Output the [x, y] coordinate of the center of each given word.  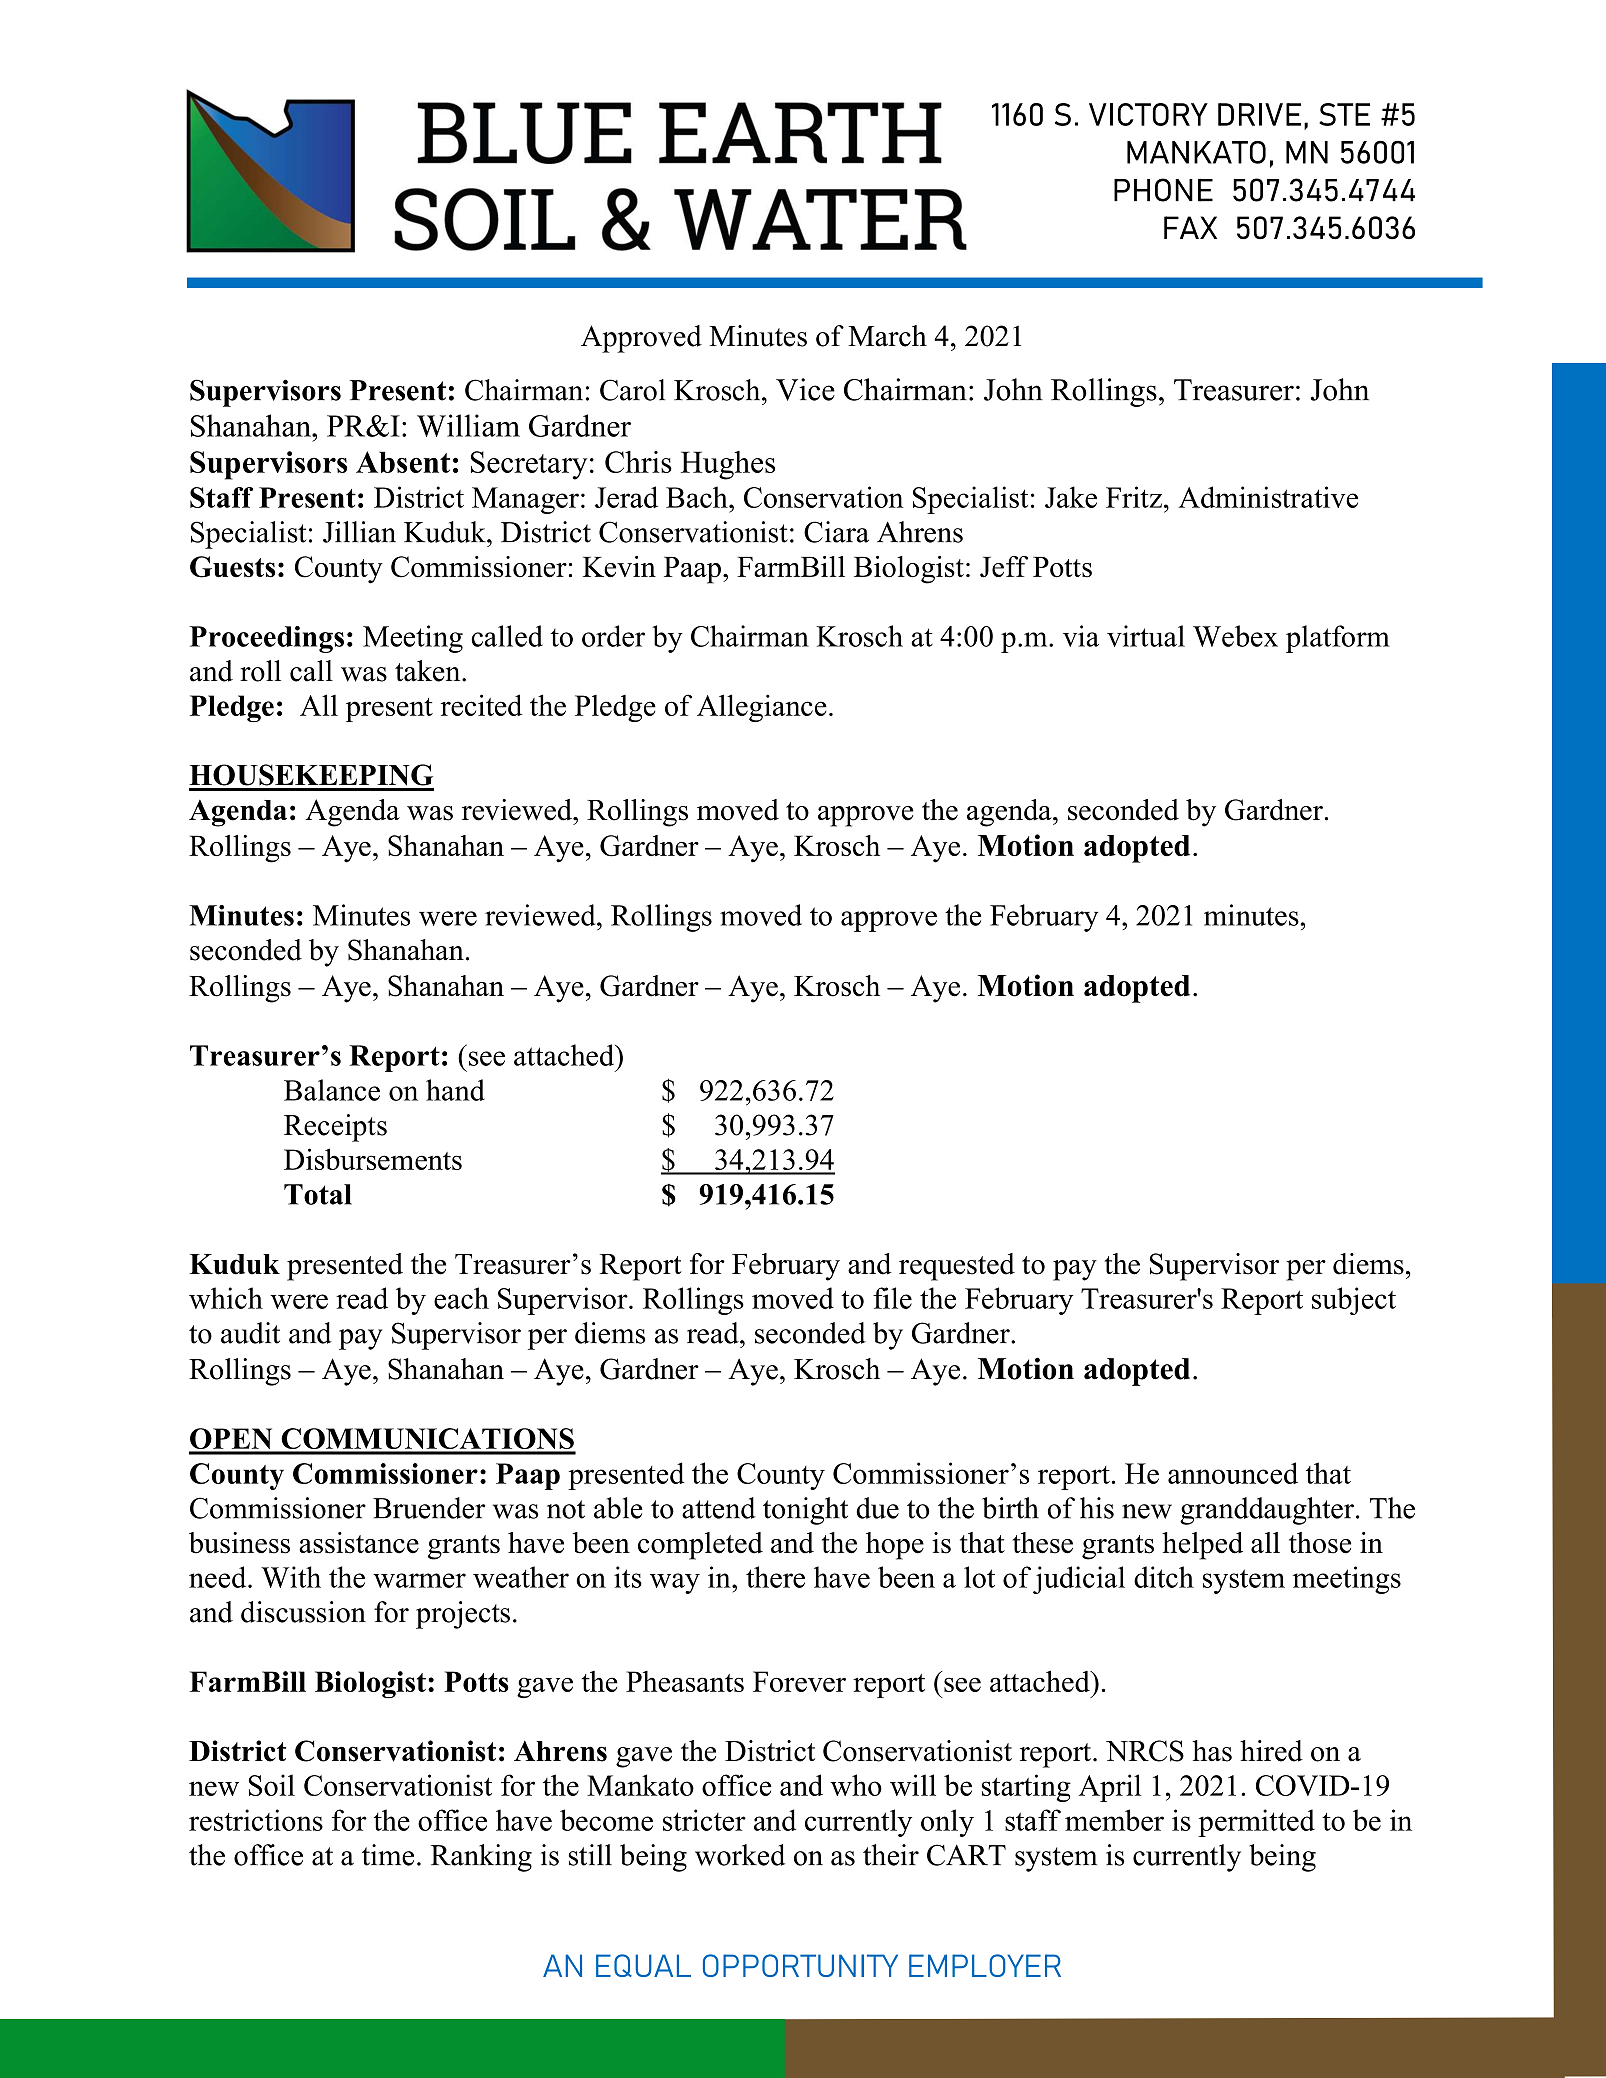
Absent [403, 462]
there [775, 1577]
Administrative [1268, 497]
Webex [1235, 636]
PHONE [1163, 190]
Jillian [359, 532]
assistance [359, 1543]
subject [1354, 1301]
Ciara [836, 532]
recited [481, 705]
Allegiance [762, 708]
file [892, 1298]
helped [1202, 1546]
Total [318, 1194]
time [388, 1855]
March [887, 336]
